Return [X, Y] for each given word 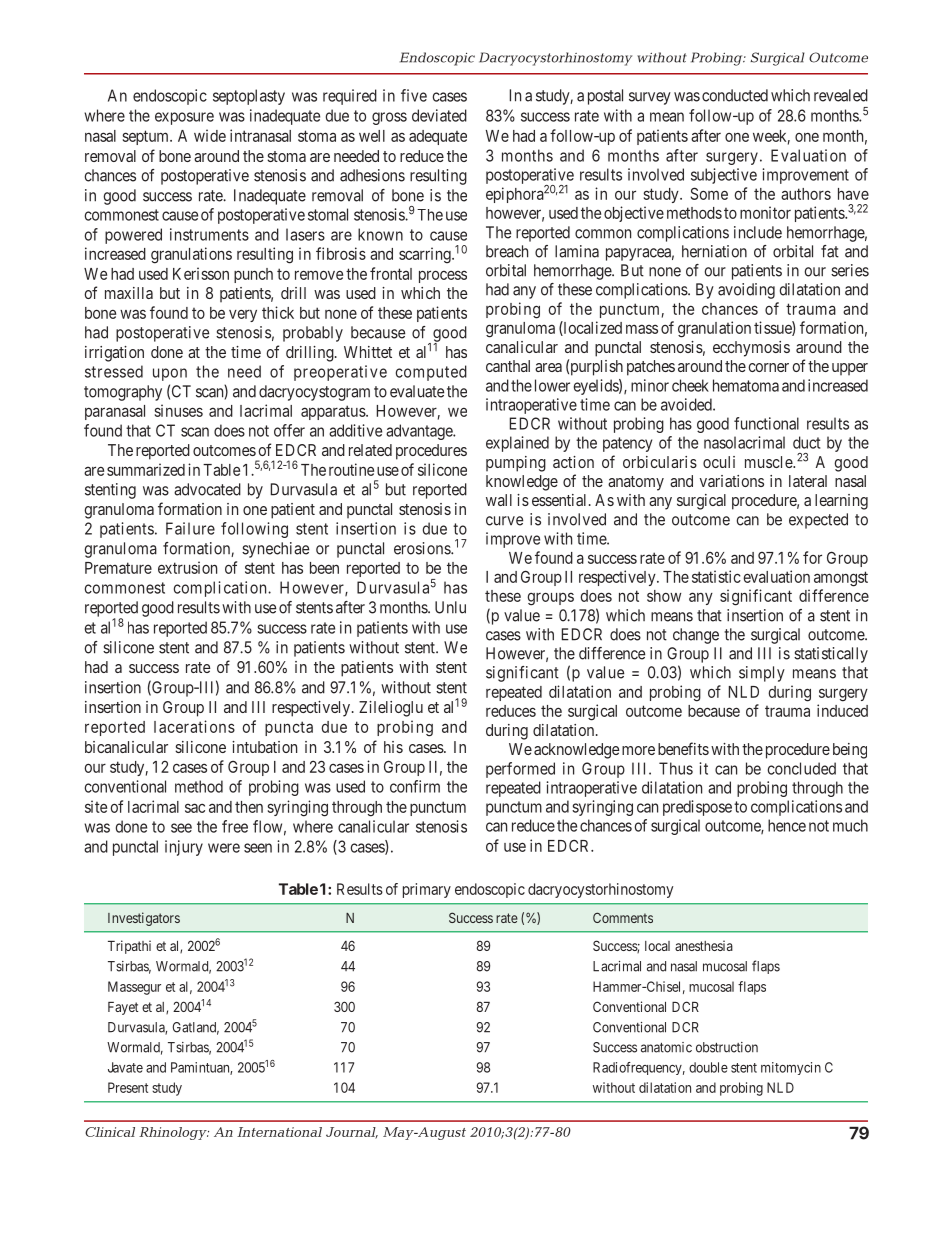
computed [431, 373]
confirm [415, 786]
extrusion [187, 567]
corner [768, 367]
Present [128, 1087]
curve [504, 521]
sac [195, 808]
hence [787, 825]
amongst [841, 579]
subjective [724, 176]
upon [170, 374]
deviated [439, 115]
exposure [184, 118]
